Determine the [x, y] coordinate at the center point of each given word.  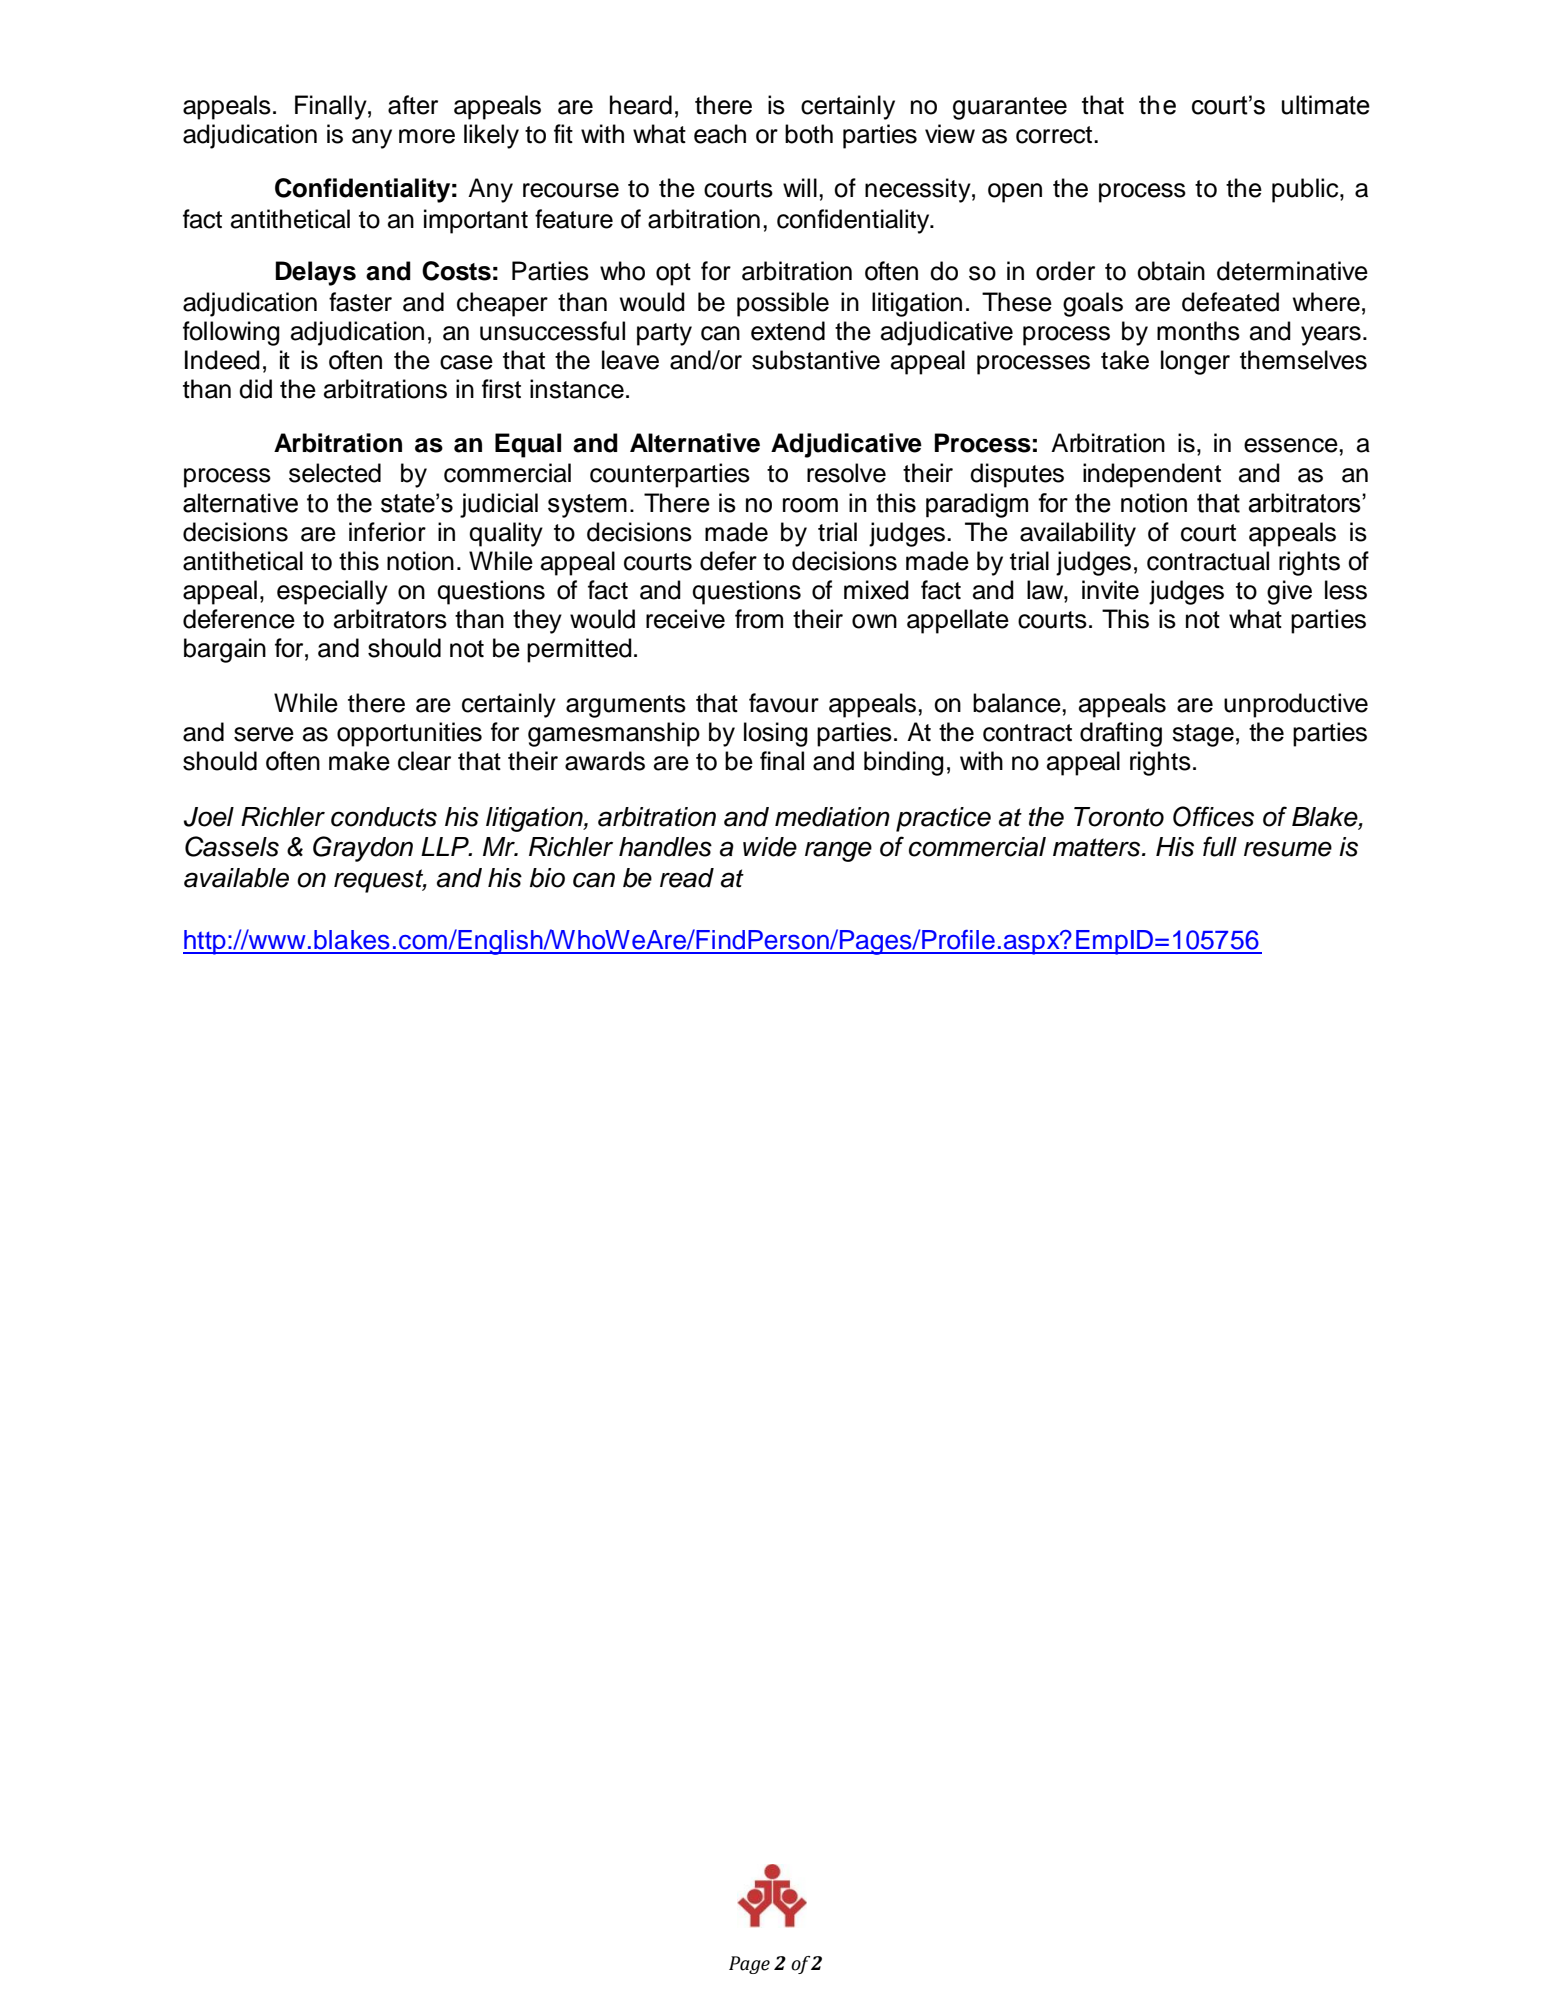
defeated [1230, 302]
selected [335, 473]
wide [770, 847]
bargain [225, 650]
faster [360, 302]
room [810, 505]
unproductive [1296, 705]
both [809, 134]
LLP [446, 846]
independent [1152, 475]
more [427, 136]
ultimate [1326, 105]
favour [784, 703]
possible [783, 304]
